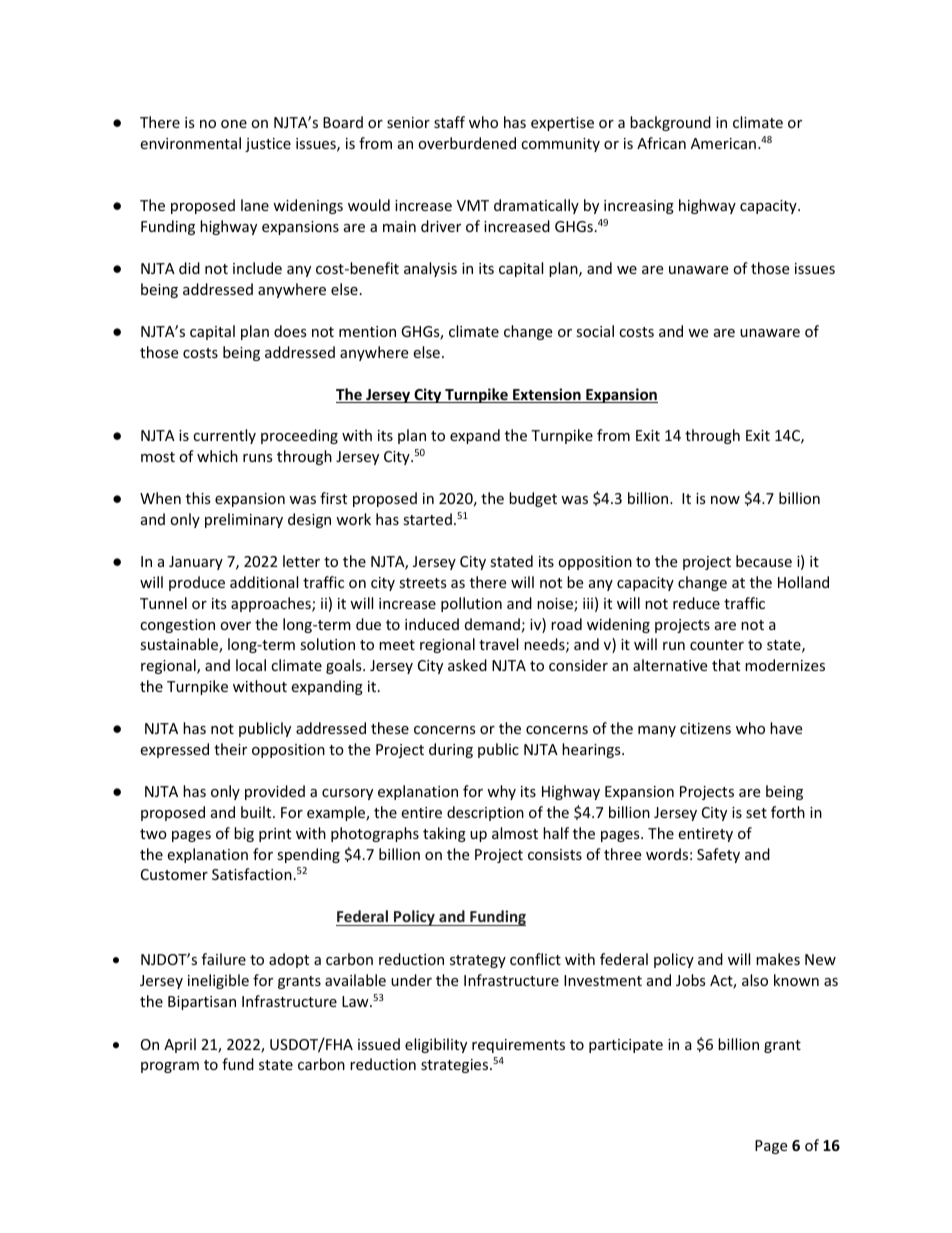  Describe the element at coordinates (533, 499) in the screenshot. I see `budget` at that location.
